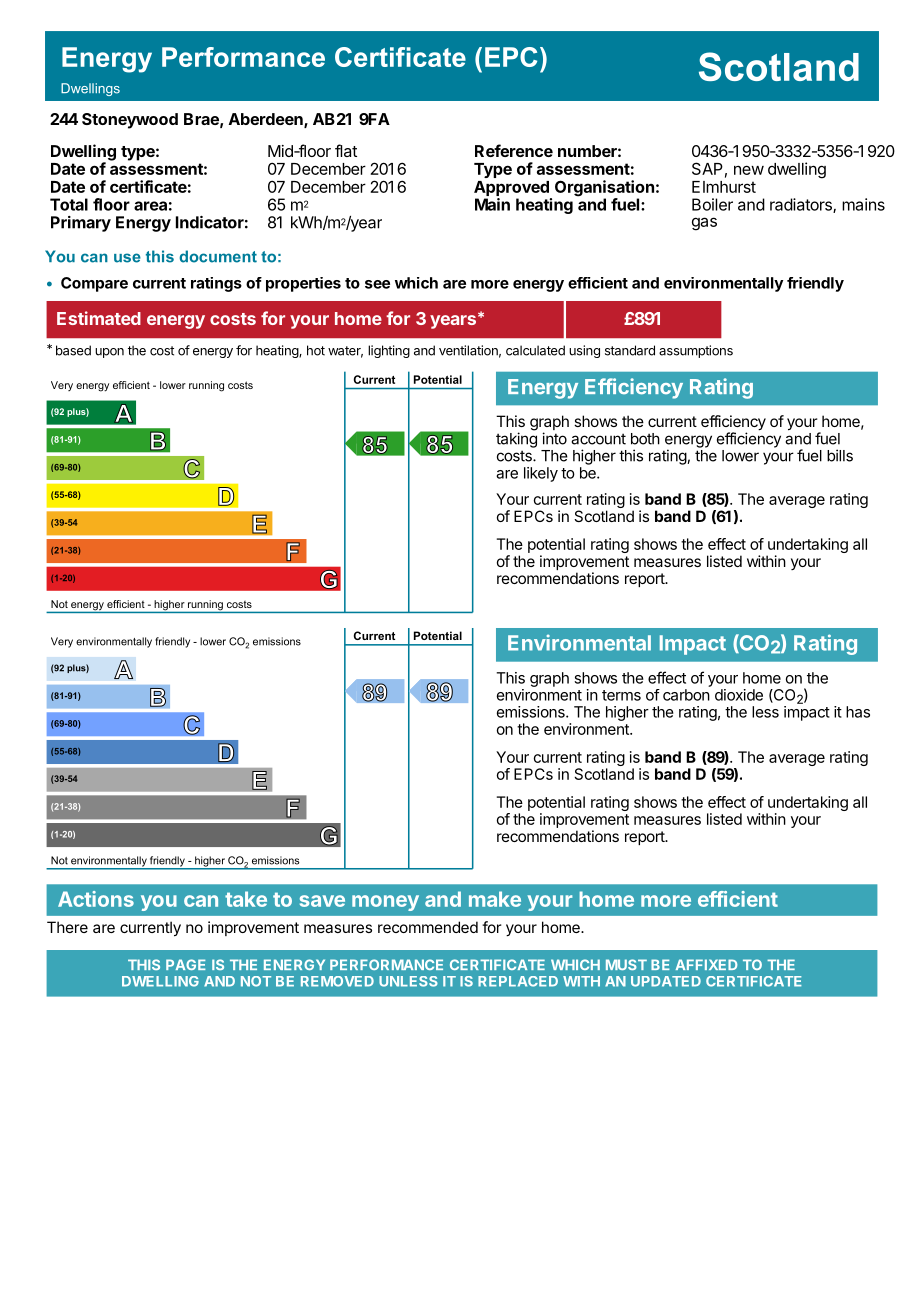 The image size is (924, 1308). Describe the element at coordinates (73, 350) in the page. I see `based` at that location.
